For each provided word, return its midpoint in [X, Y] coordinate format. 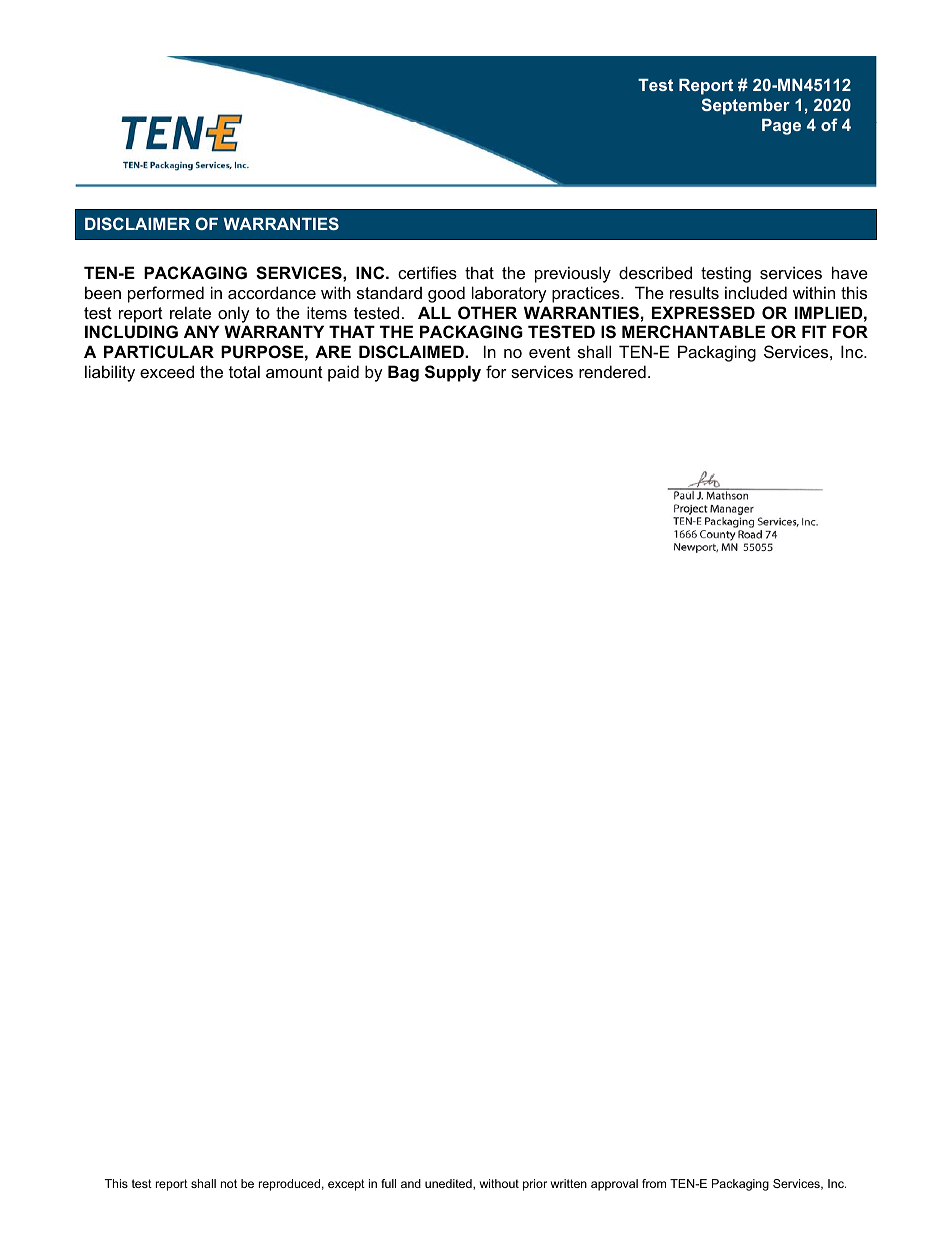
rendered [612, 371]
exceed [167, 371]
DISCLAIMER [137, 223]
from [654, 1183]
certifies [427, 272]
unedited [449, 1184]
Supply [453, 373]
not [229, 1183]
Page [781, 127]
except [346, 1185]
